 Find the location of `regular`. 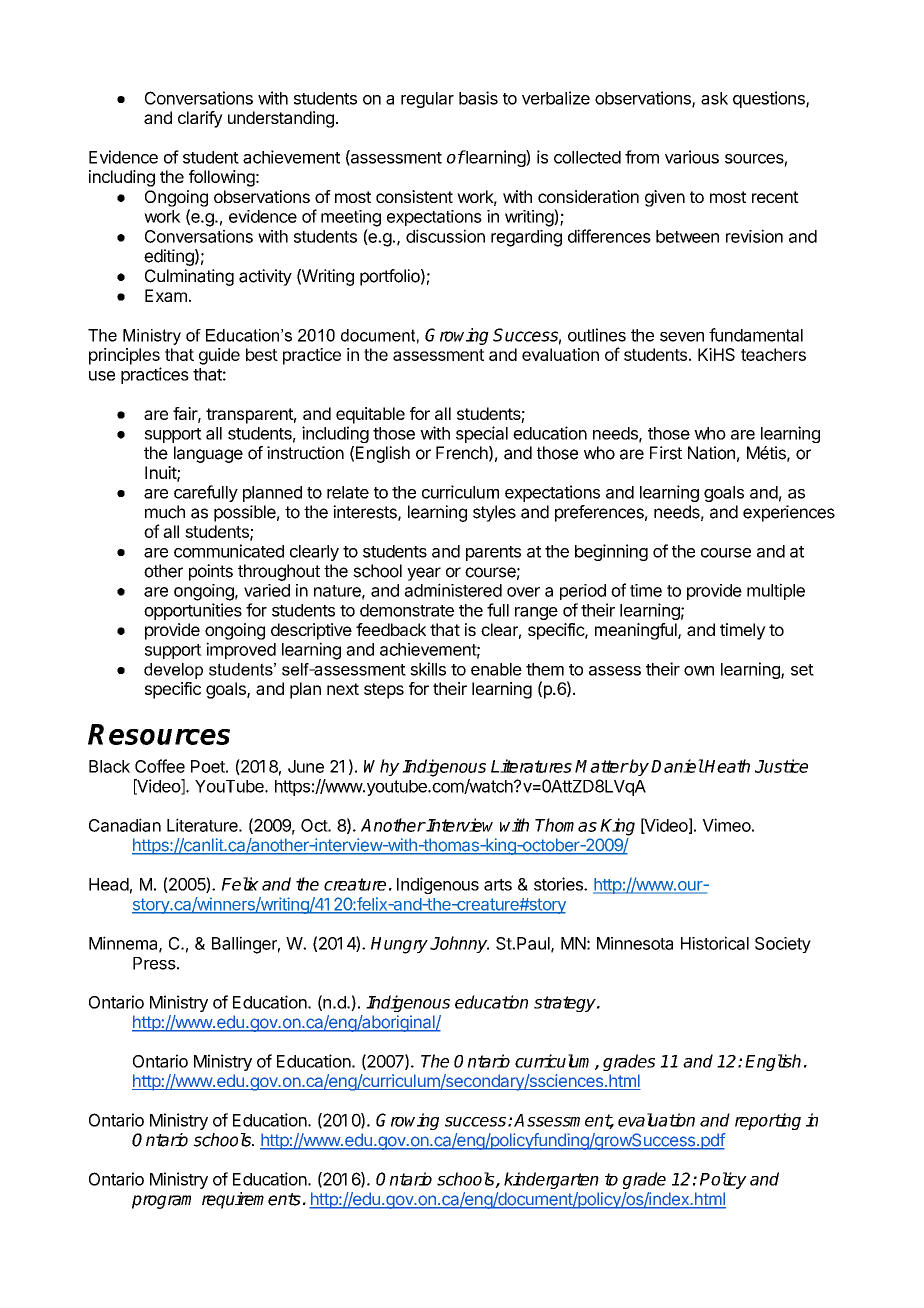

regular is located at coordinates (427, 100).
